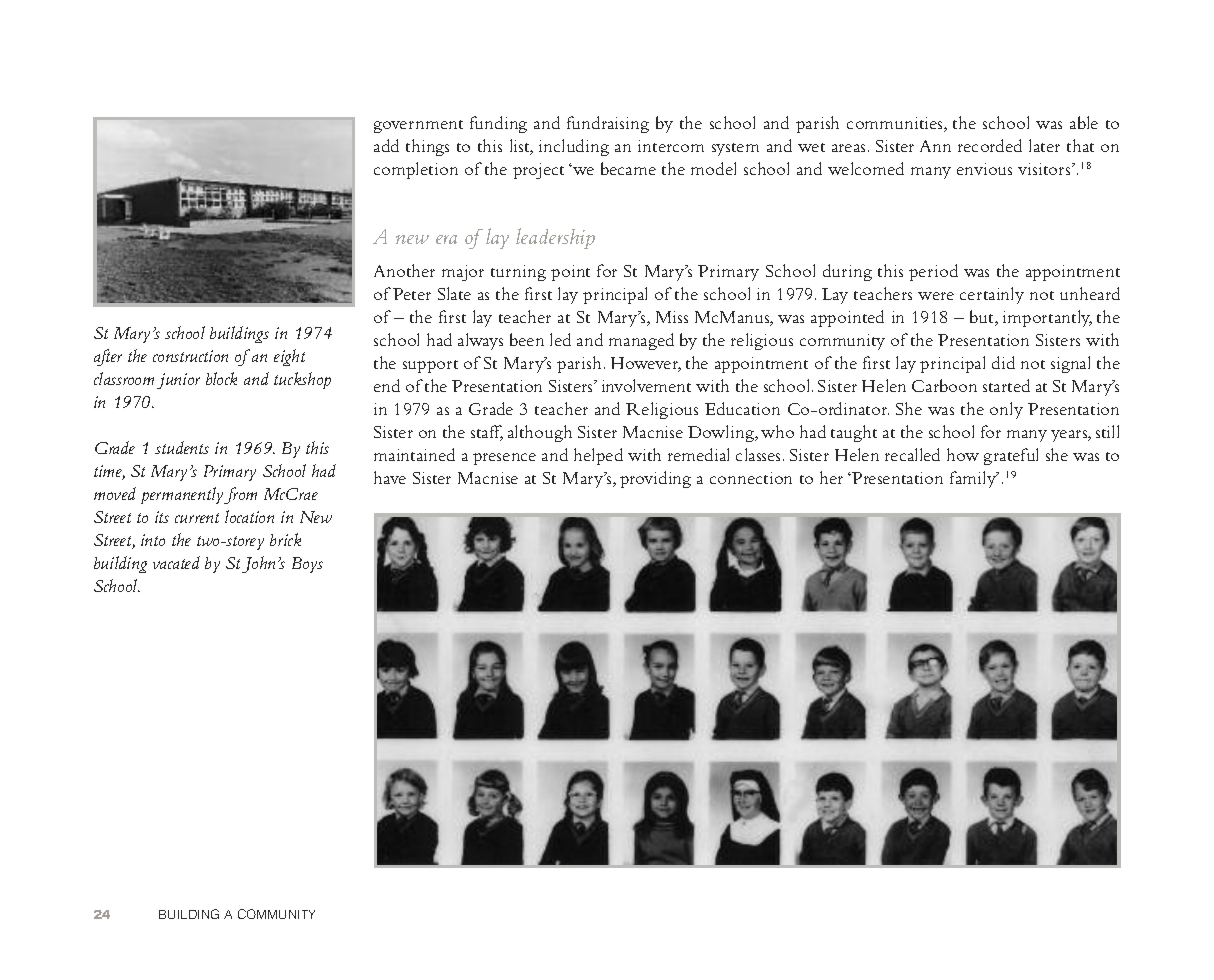  What do you see at coordinates (404, 270) in the page?
I see `Another` at bounding box center [404, 270].
